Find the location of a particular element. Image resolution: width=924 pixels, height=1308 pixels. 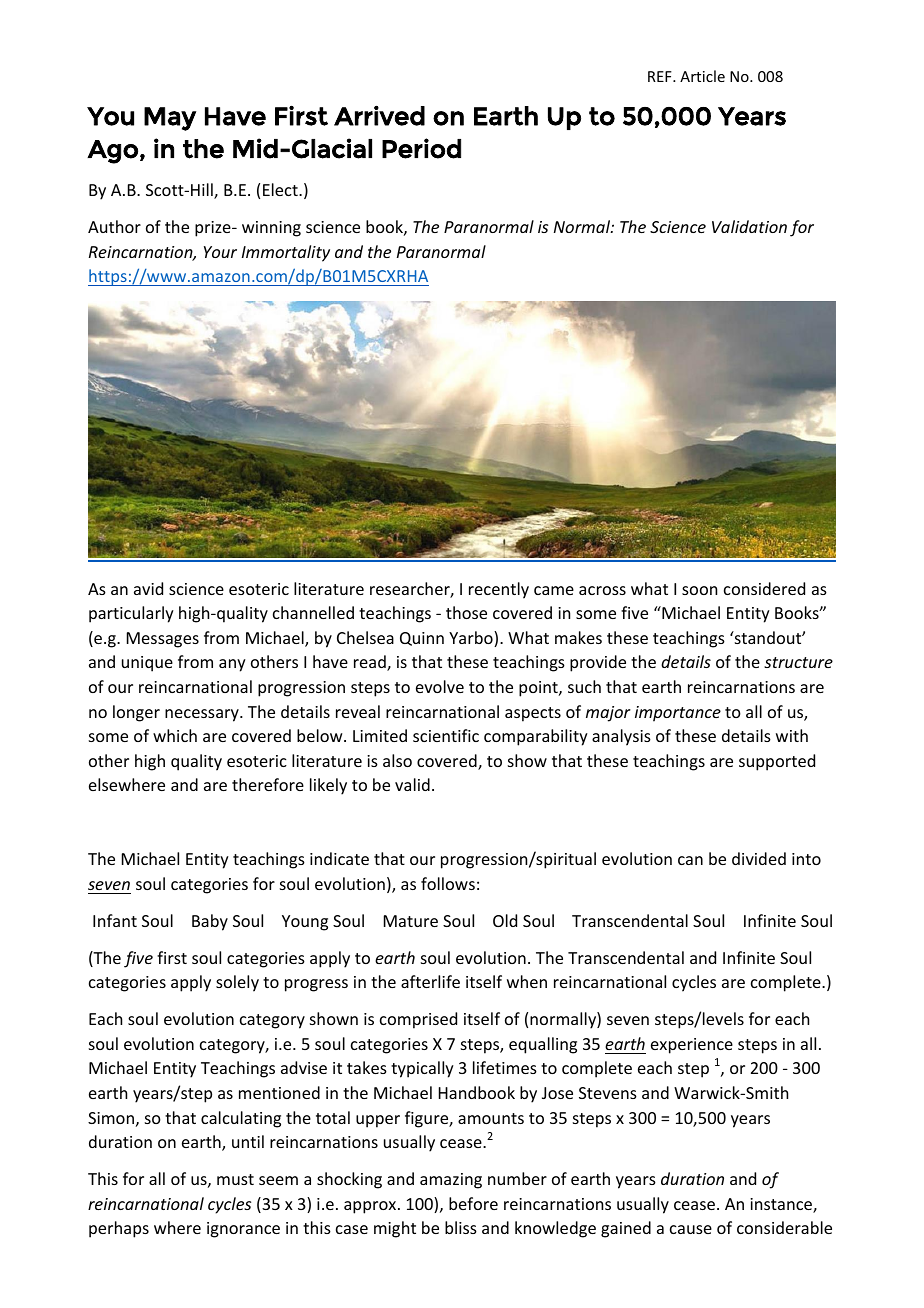

Article is located at coordinates (702, 76).
